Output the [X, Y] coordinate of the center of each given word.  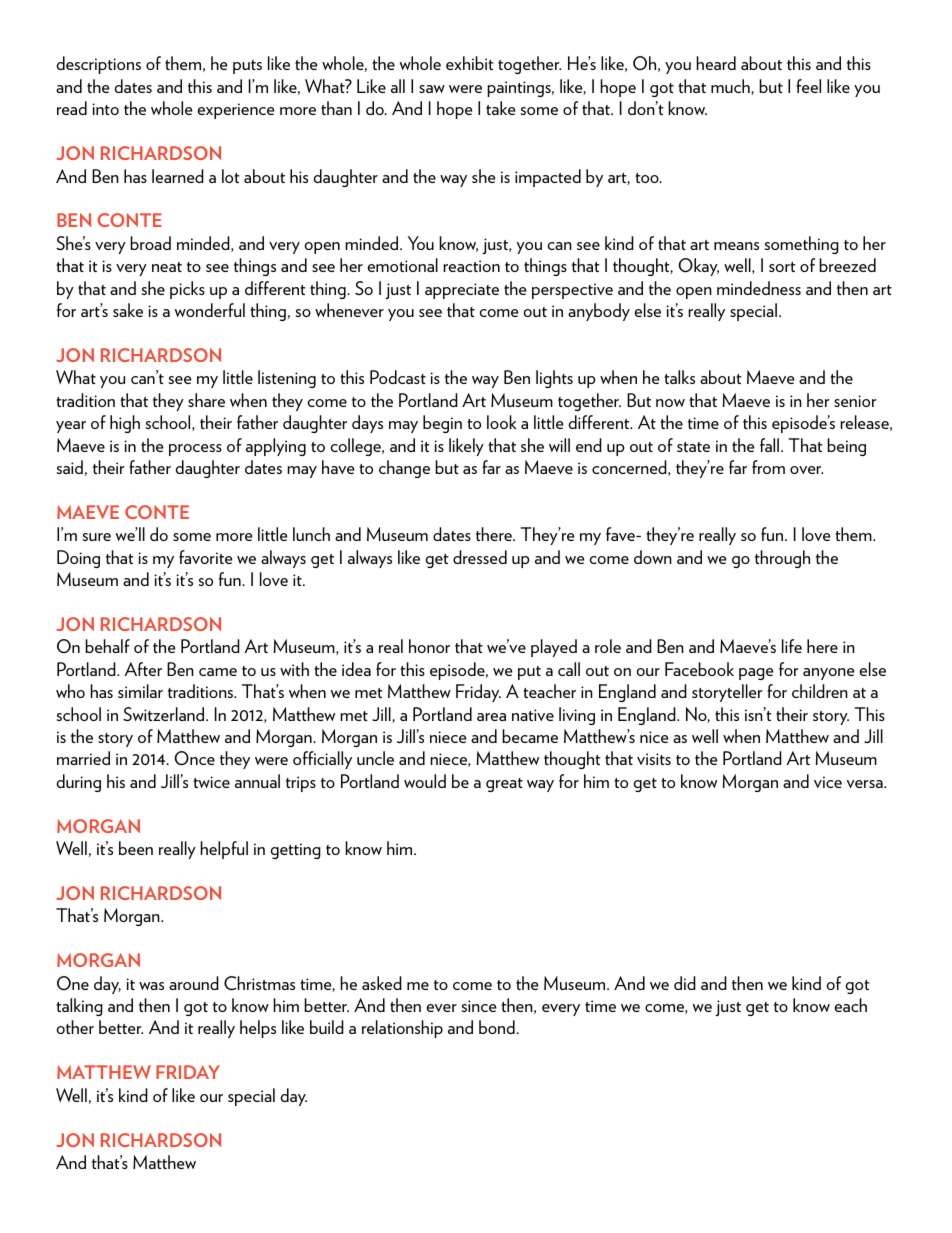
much [731, 87]
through [782, 559]
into [105, 109]
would [425, 781]
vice [828, 782]
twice [211, 782]
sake [128, 310]
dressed [480, 557]
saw [432, 89]
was [151, 986]
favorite [205, 557]
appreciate [462, 291]
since [479, 1006]
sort [782, 267]
